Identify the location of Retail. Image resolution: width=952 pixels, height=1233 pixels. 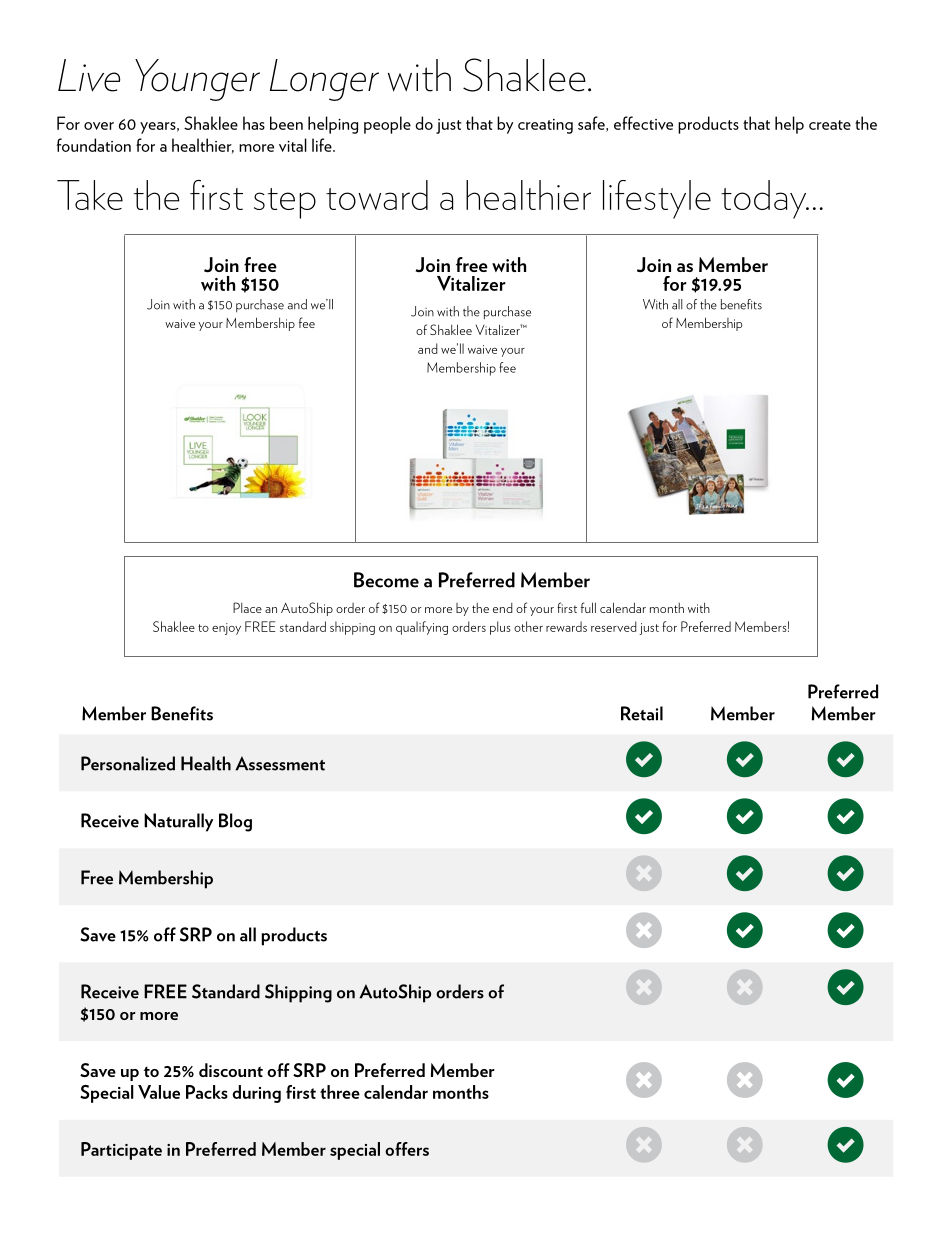
(642, 713).
